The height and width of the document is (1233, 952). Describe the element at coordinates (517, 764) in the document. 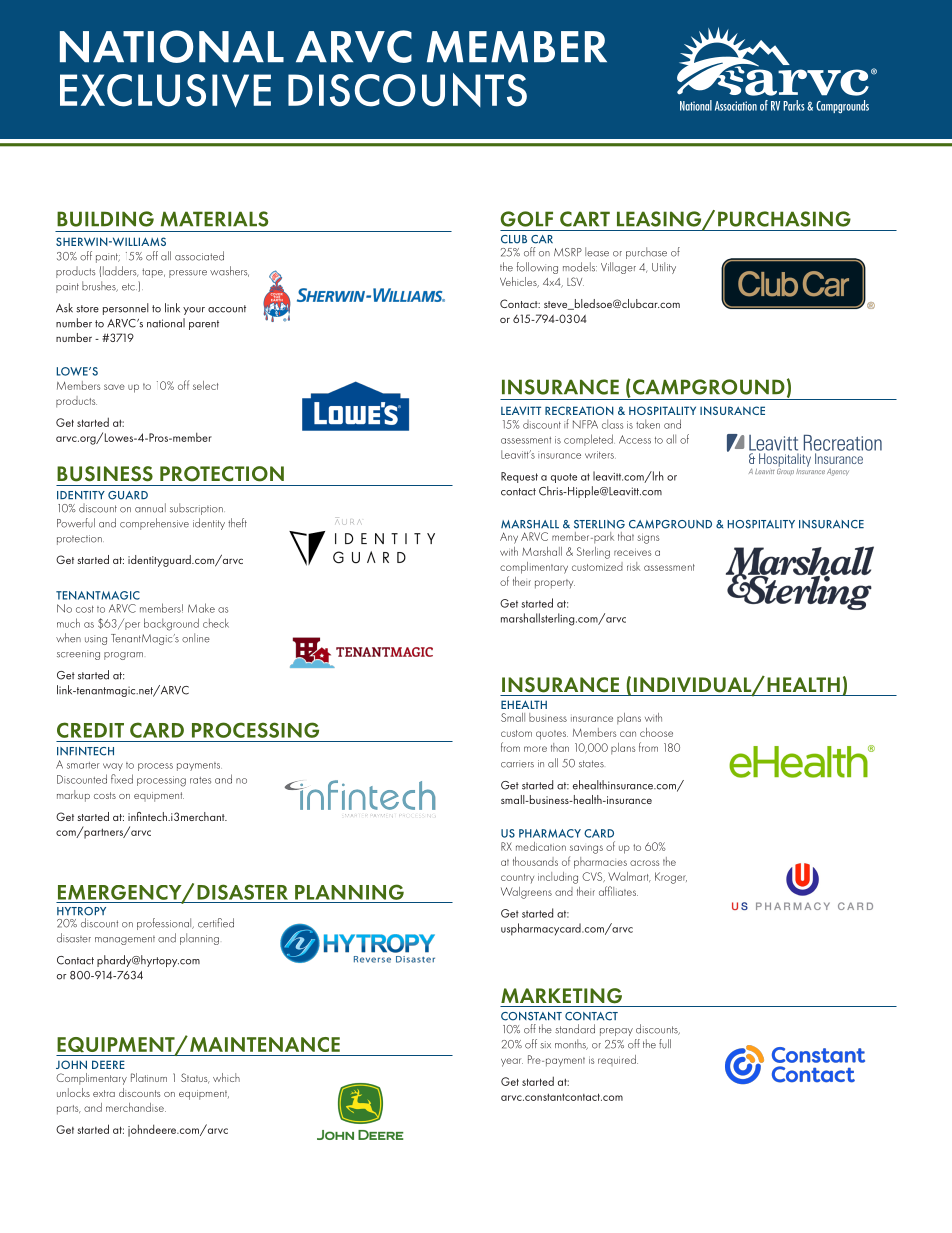

I see `carriers` at that location.
